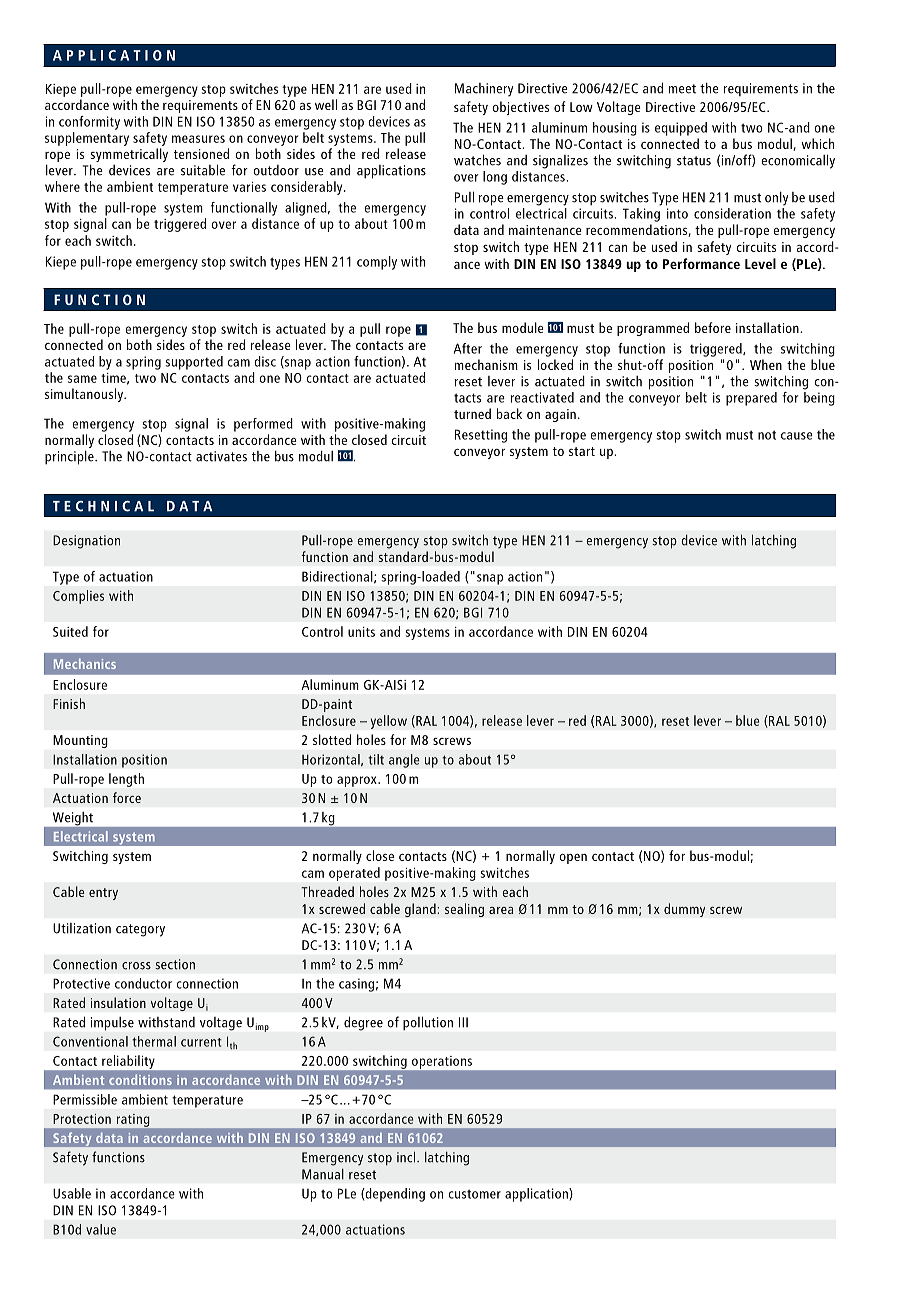 This screenshot has width=924, height=1308. Describe the element at coordinates (477, 160) in the screenshot. I see `watches` at that location.
